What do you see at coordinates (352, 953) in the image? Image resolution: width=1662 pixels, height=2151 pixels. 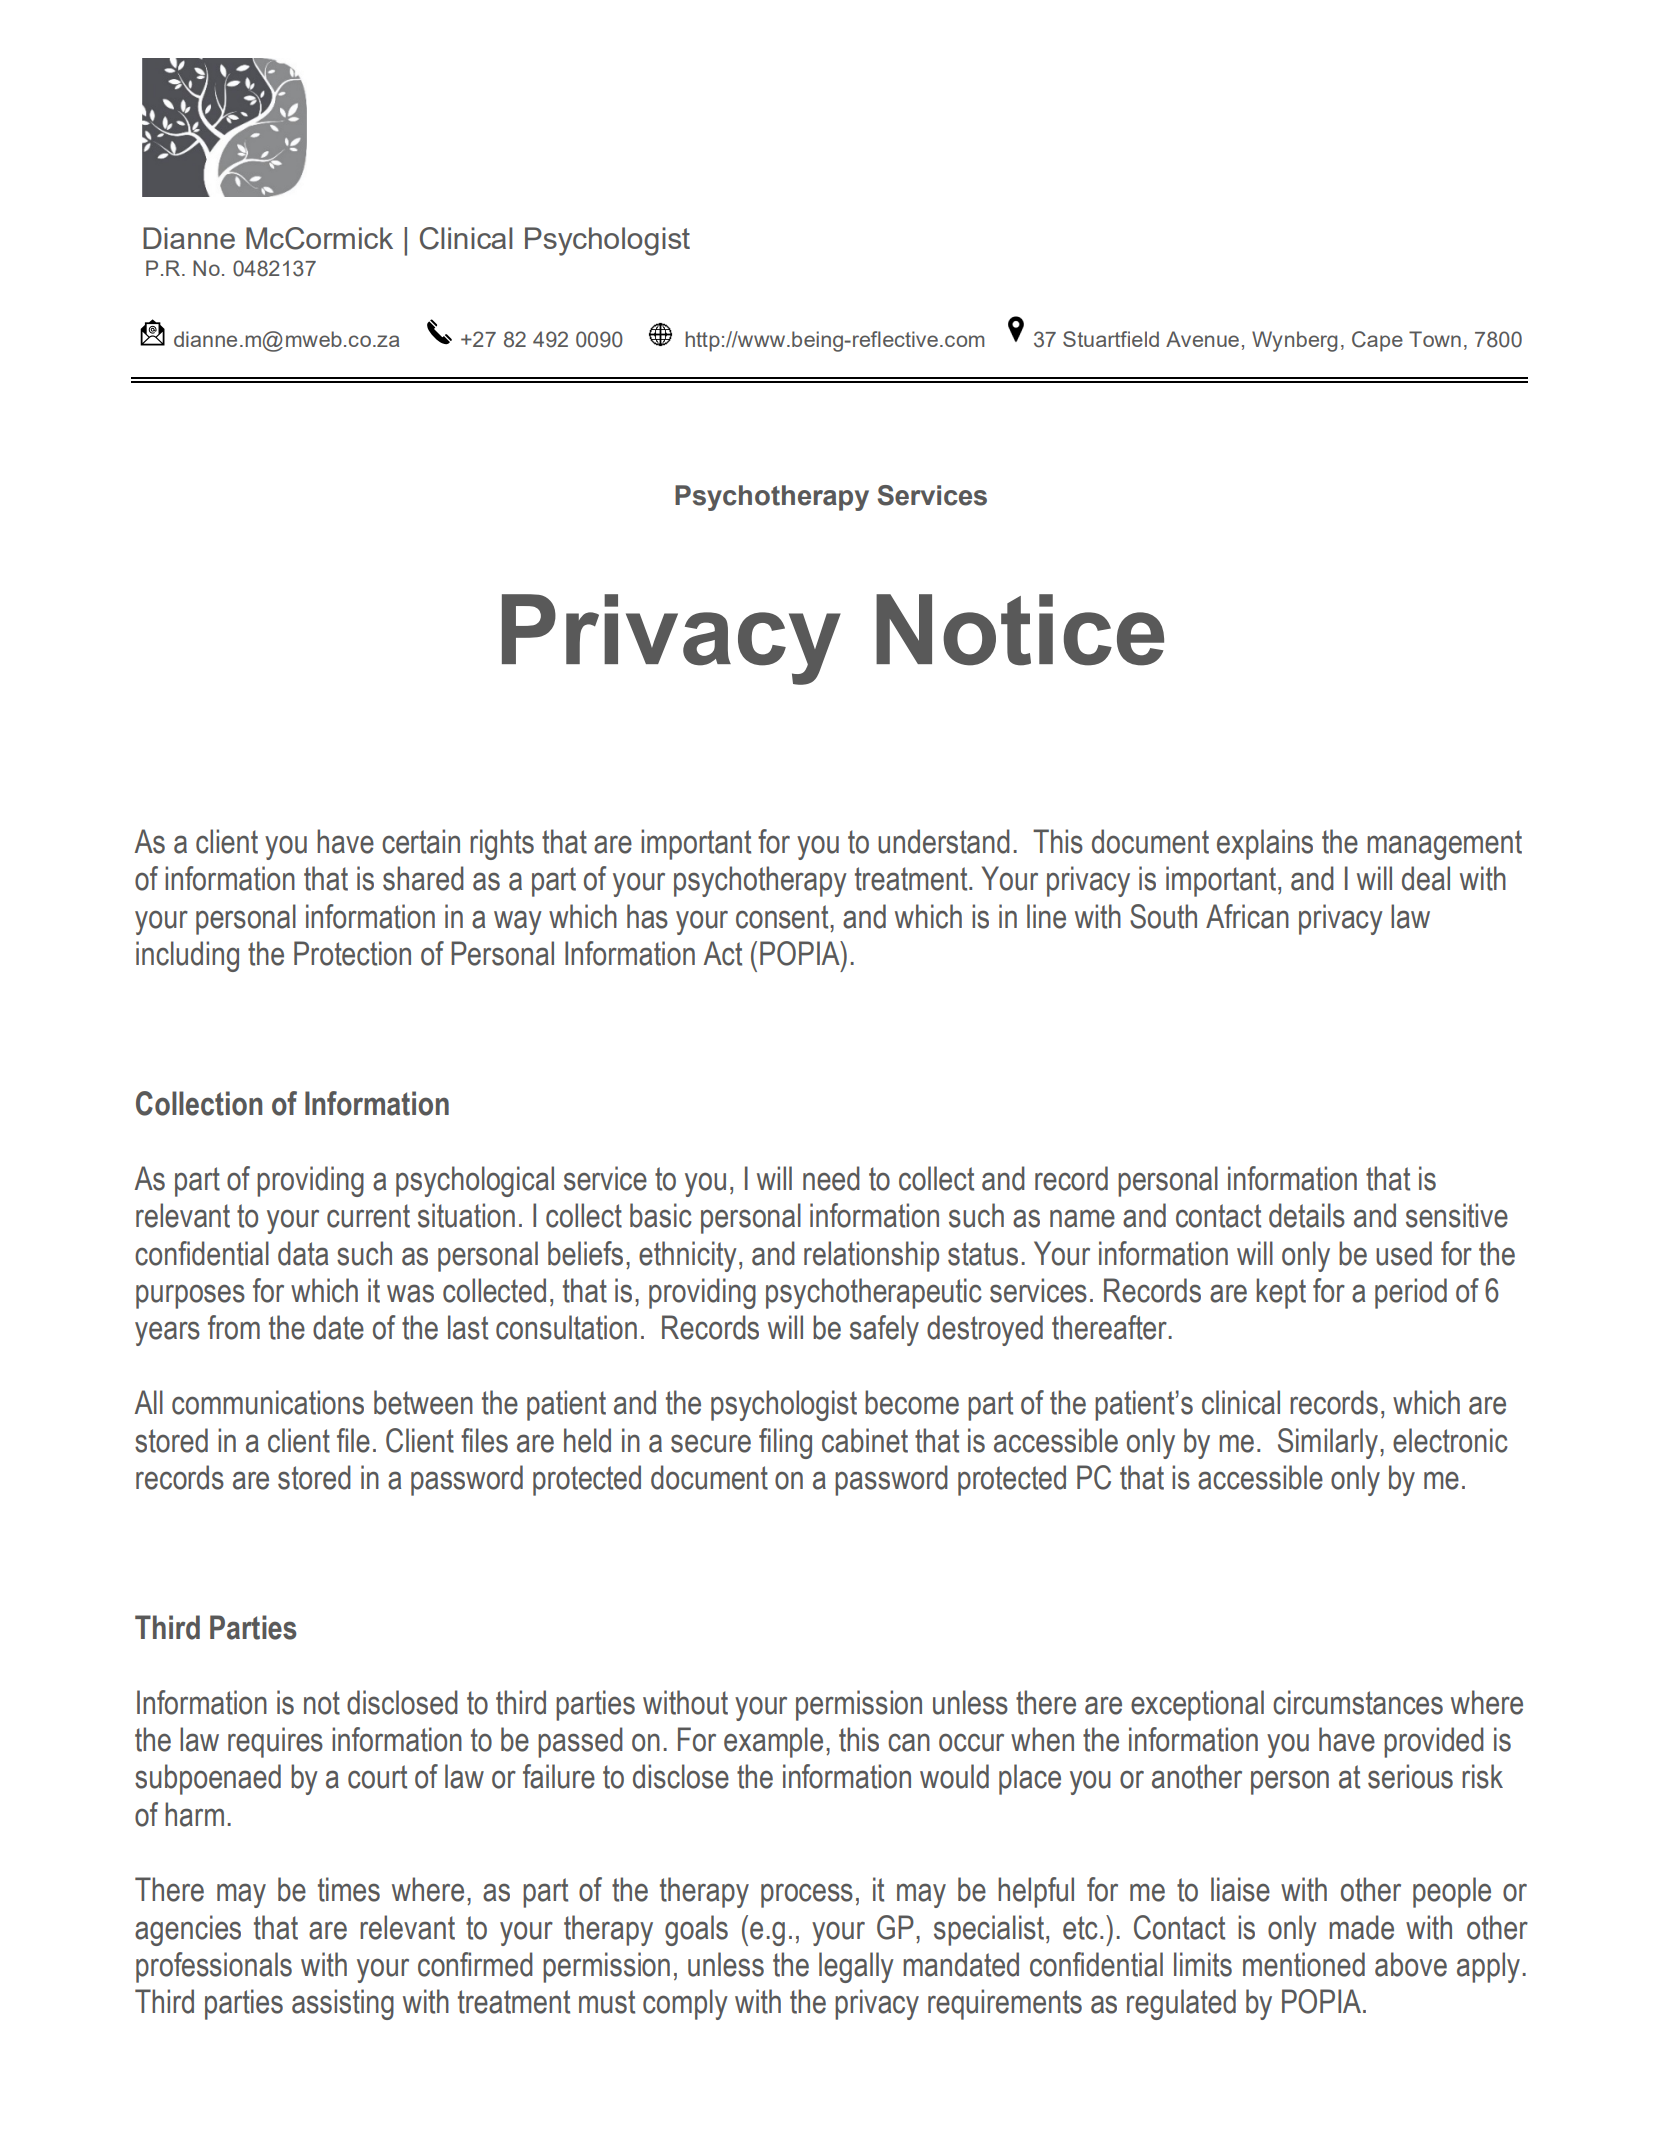 I see `Protection` at bounding box center [352, 953].
